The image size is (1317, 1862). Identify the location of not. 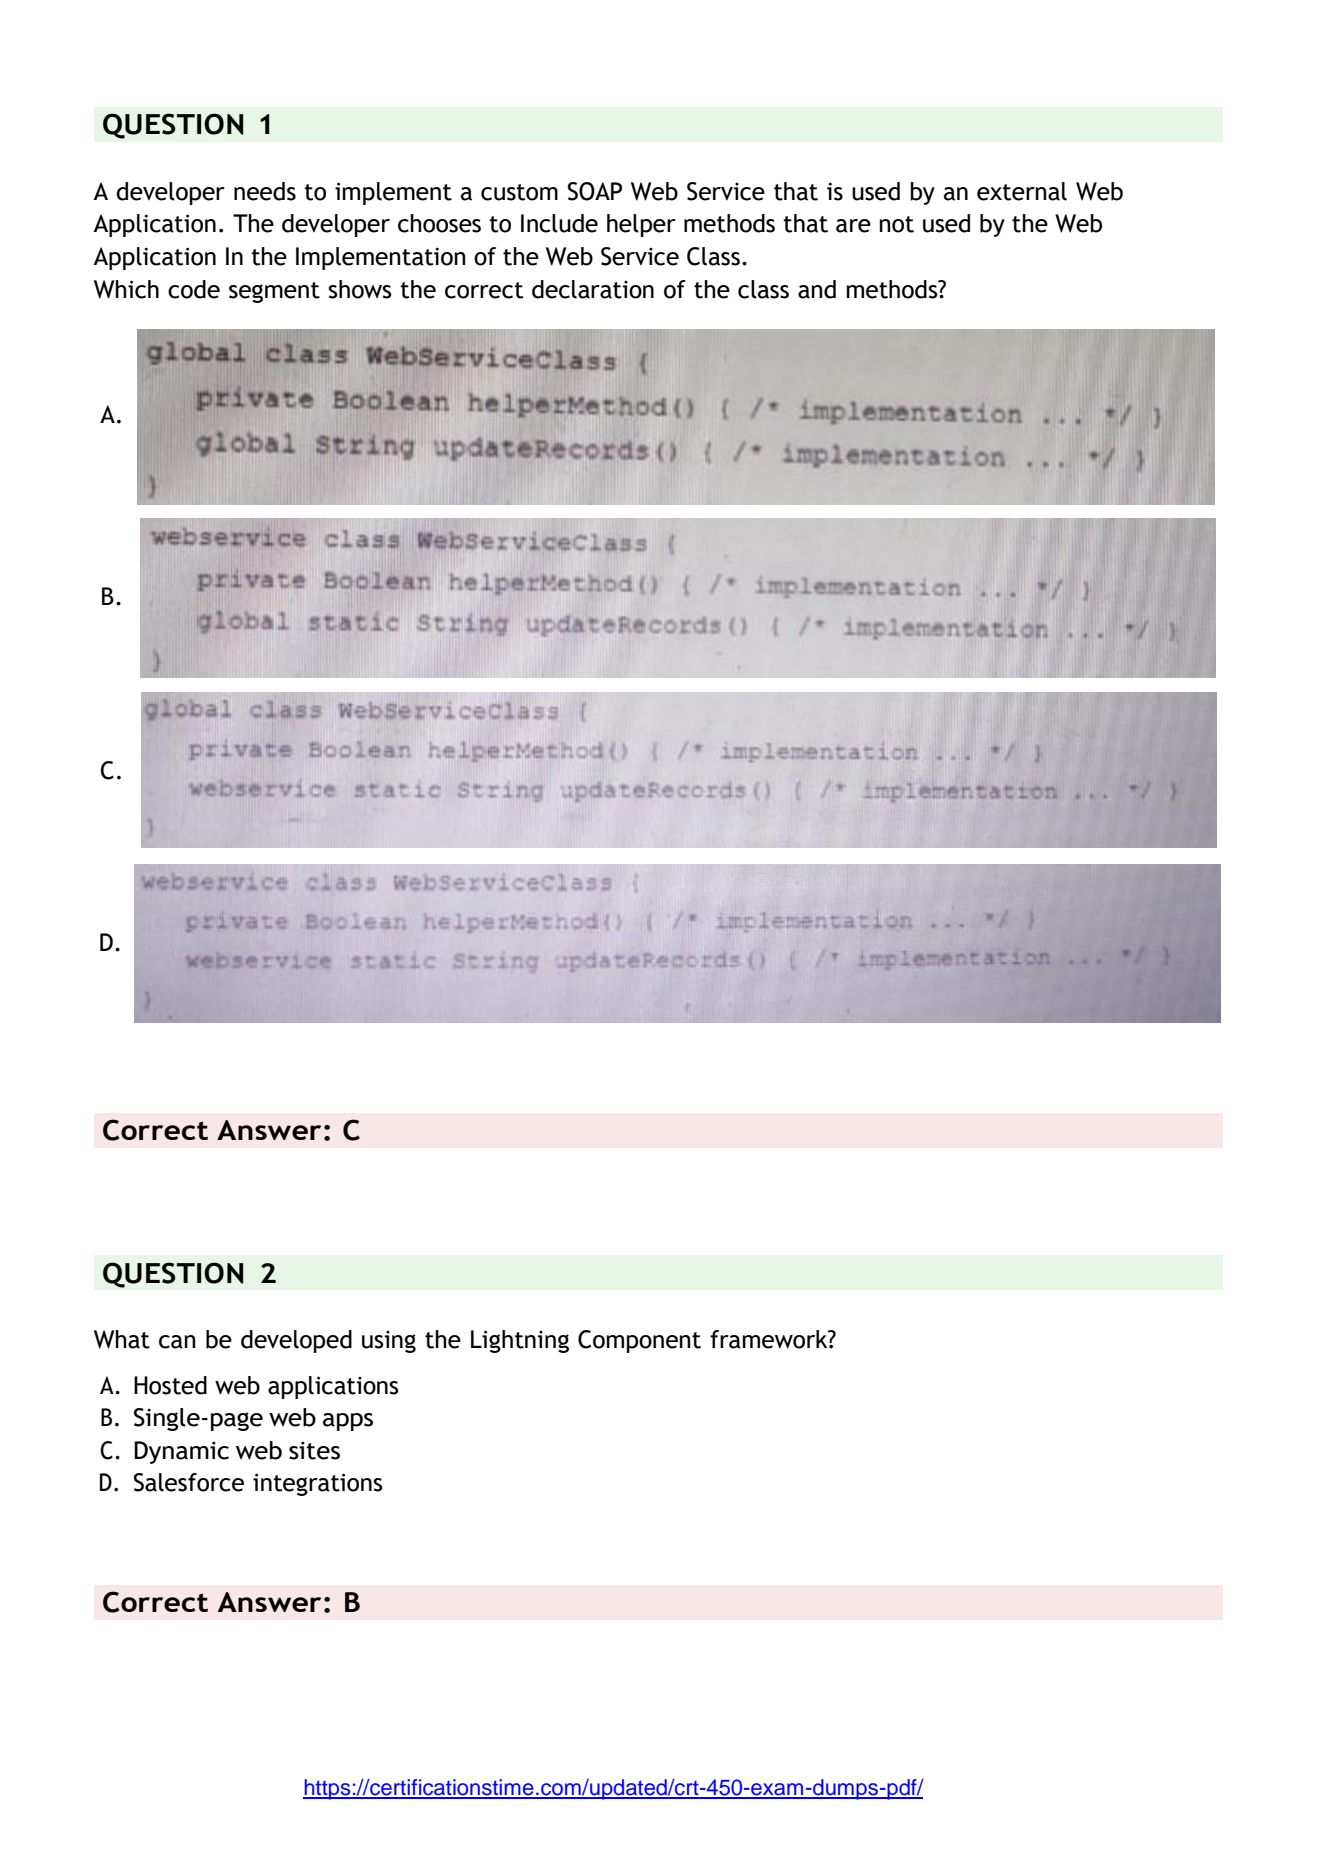
(897, 224).
